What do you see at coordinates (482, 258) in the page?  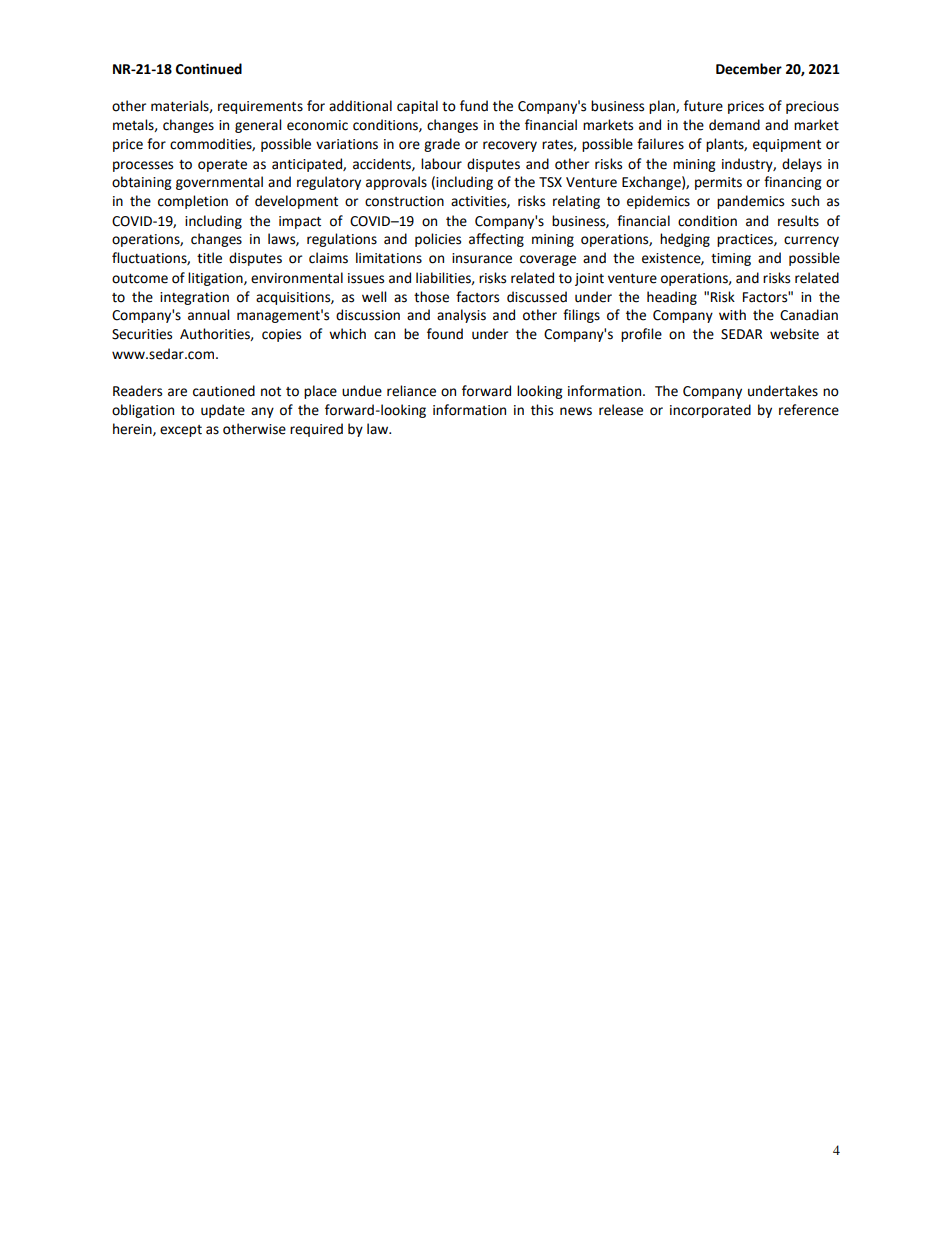 I see `insurance` at bounding box center [482, 258].
